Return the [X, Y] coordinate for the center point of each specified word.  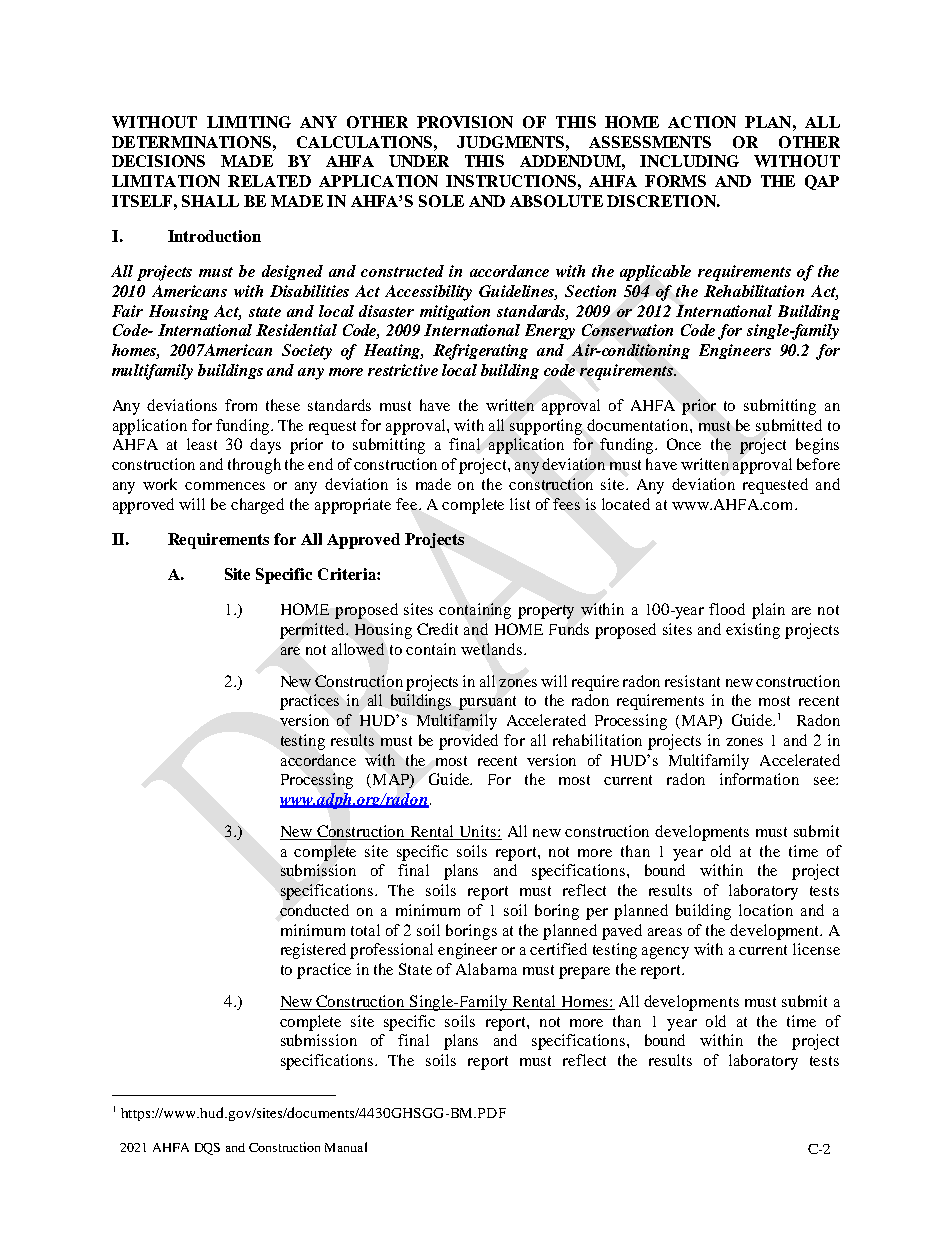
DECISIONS [158, 161]
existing [753, 631]
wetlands [493, 649]
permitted [314, 631]
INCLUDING [689, 161]
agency [665, 953]
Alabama [486, 969]
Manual [346, 1147]
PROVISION [465, 122]
